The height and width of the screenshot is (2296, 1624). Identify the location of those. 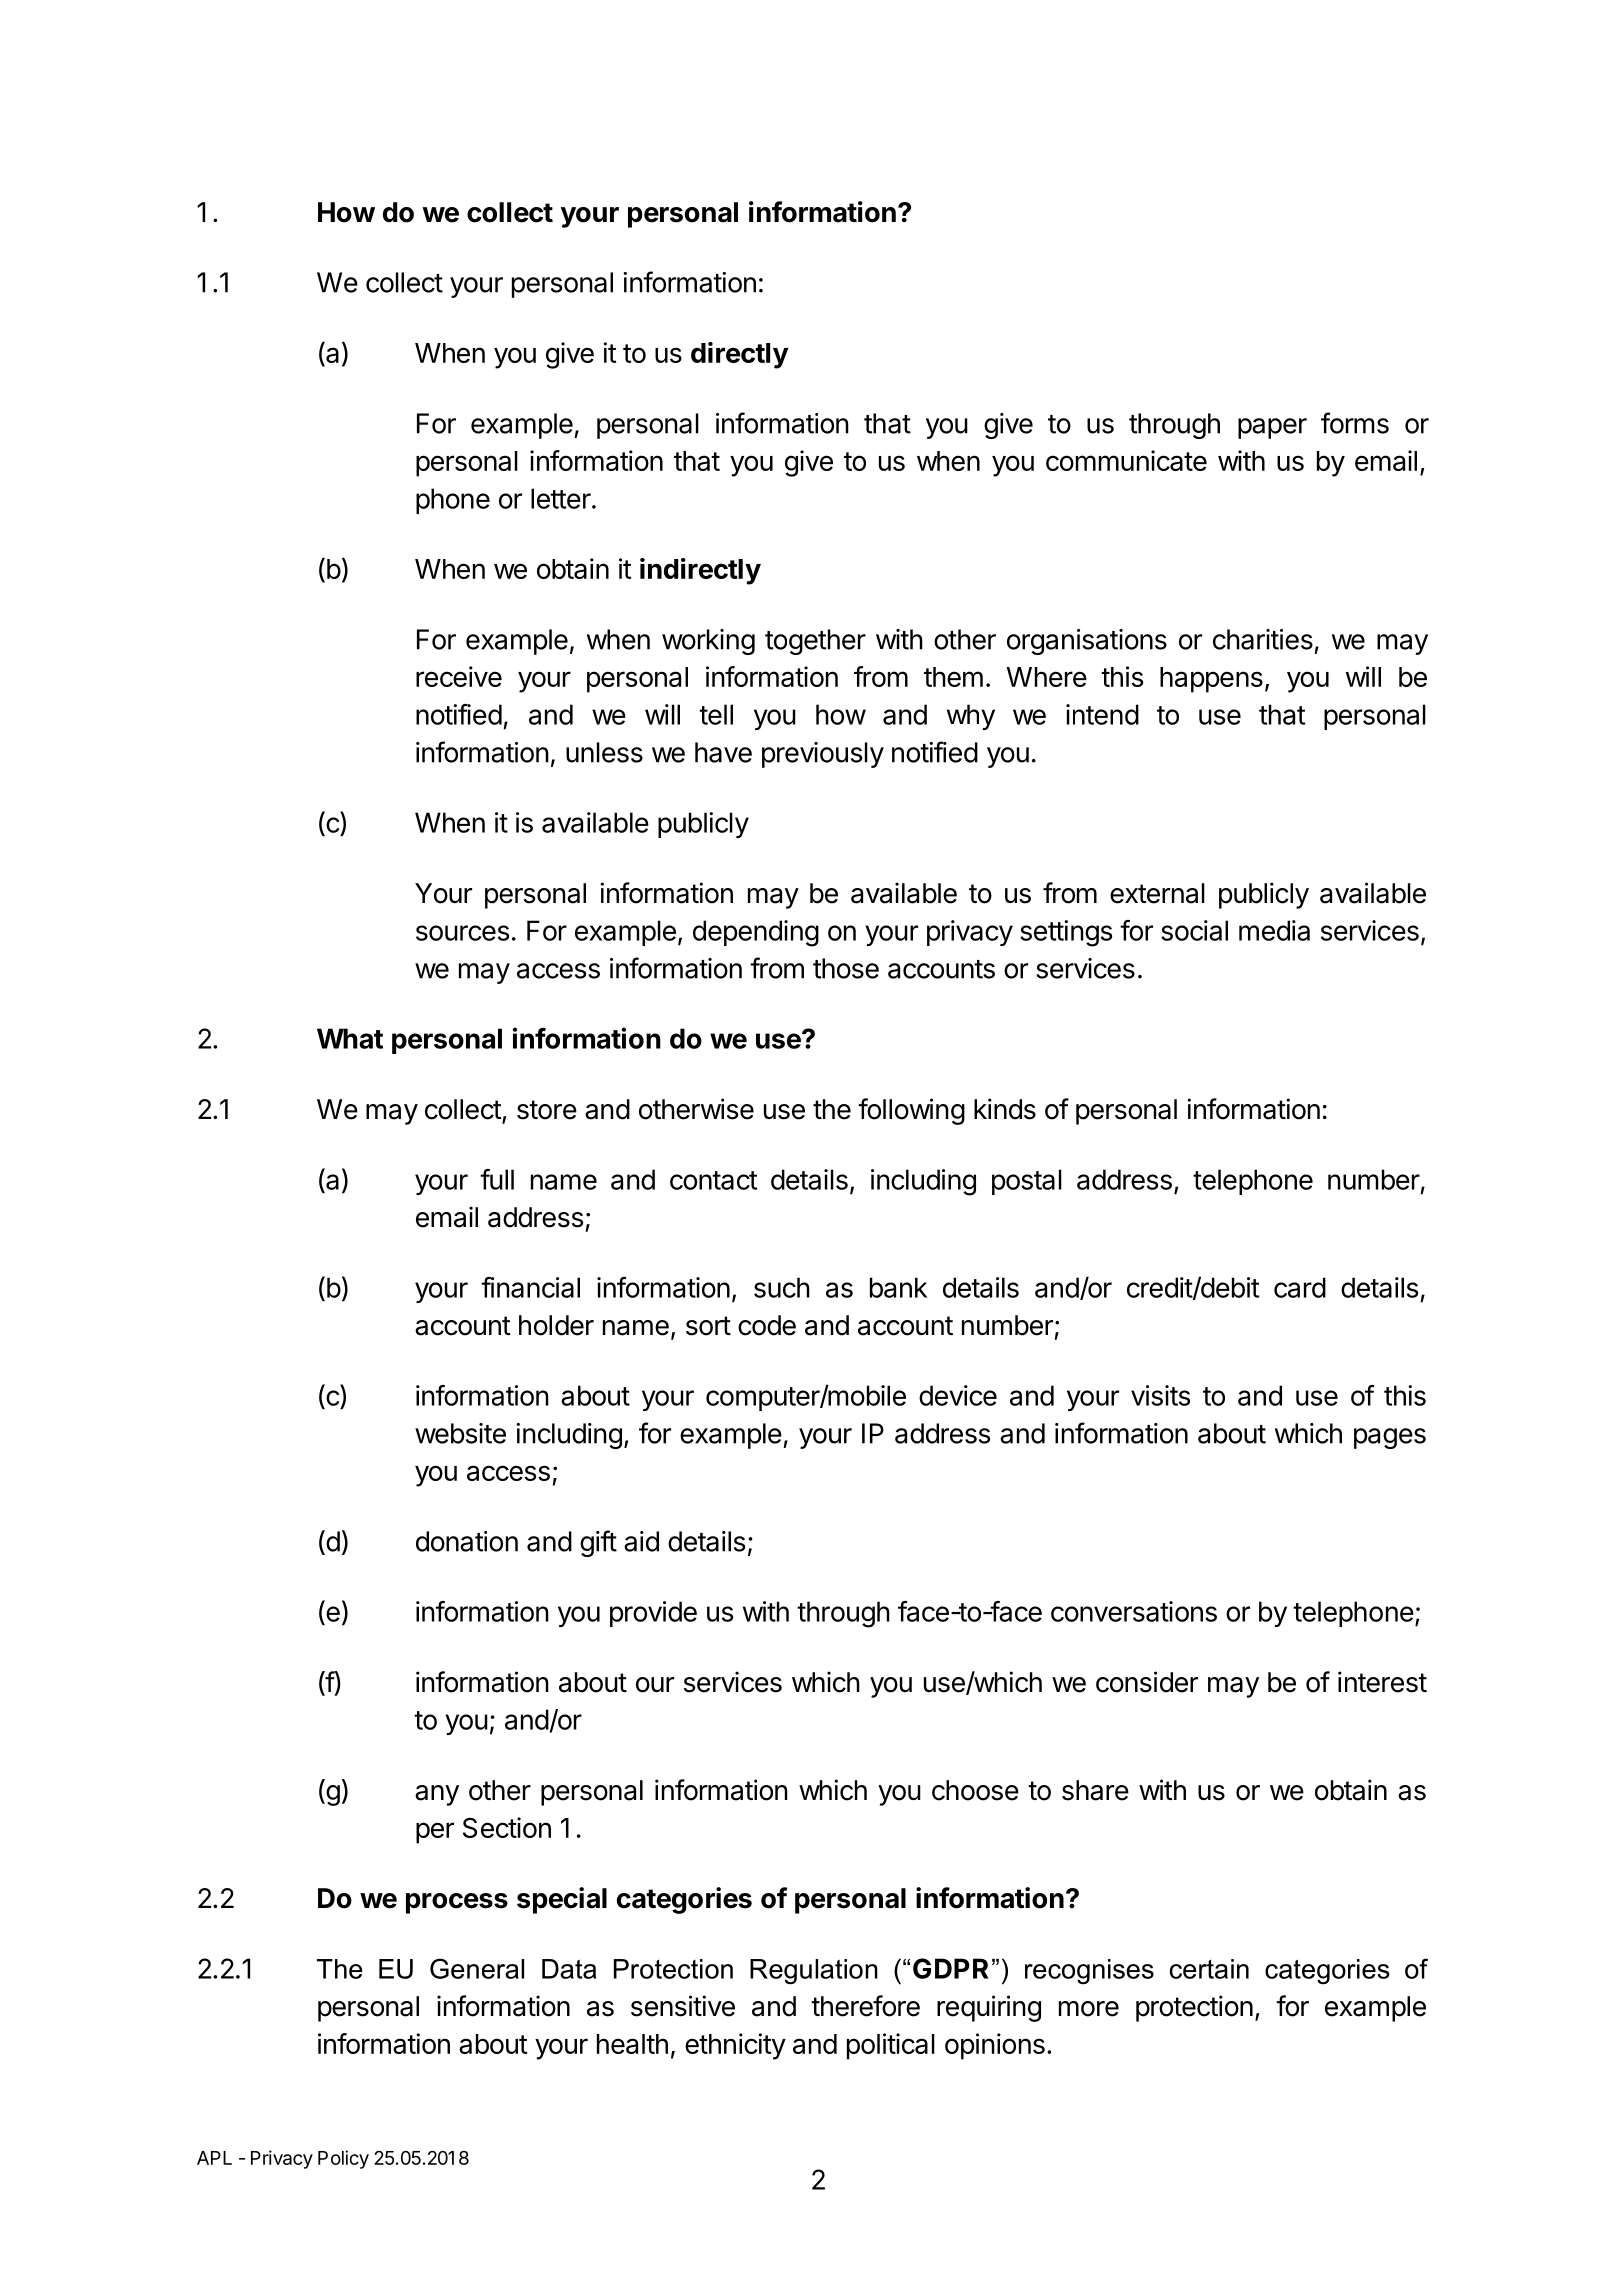
(846, 968).
